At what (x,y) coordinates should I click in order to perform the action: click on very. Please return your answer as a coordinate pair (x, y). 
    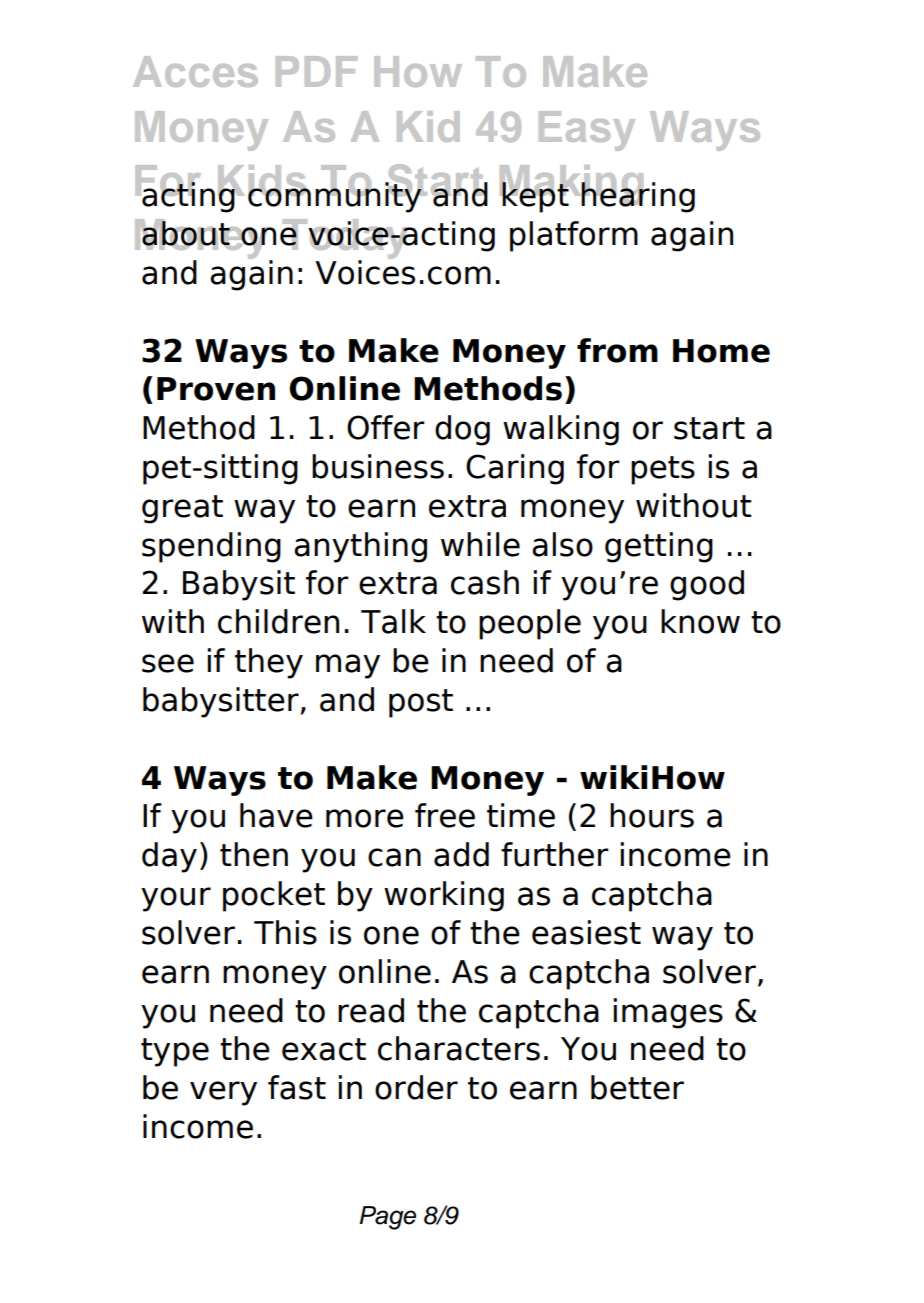
    Looking at the image, I should click on (223, 1093).
